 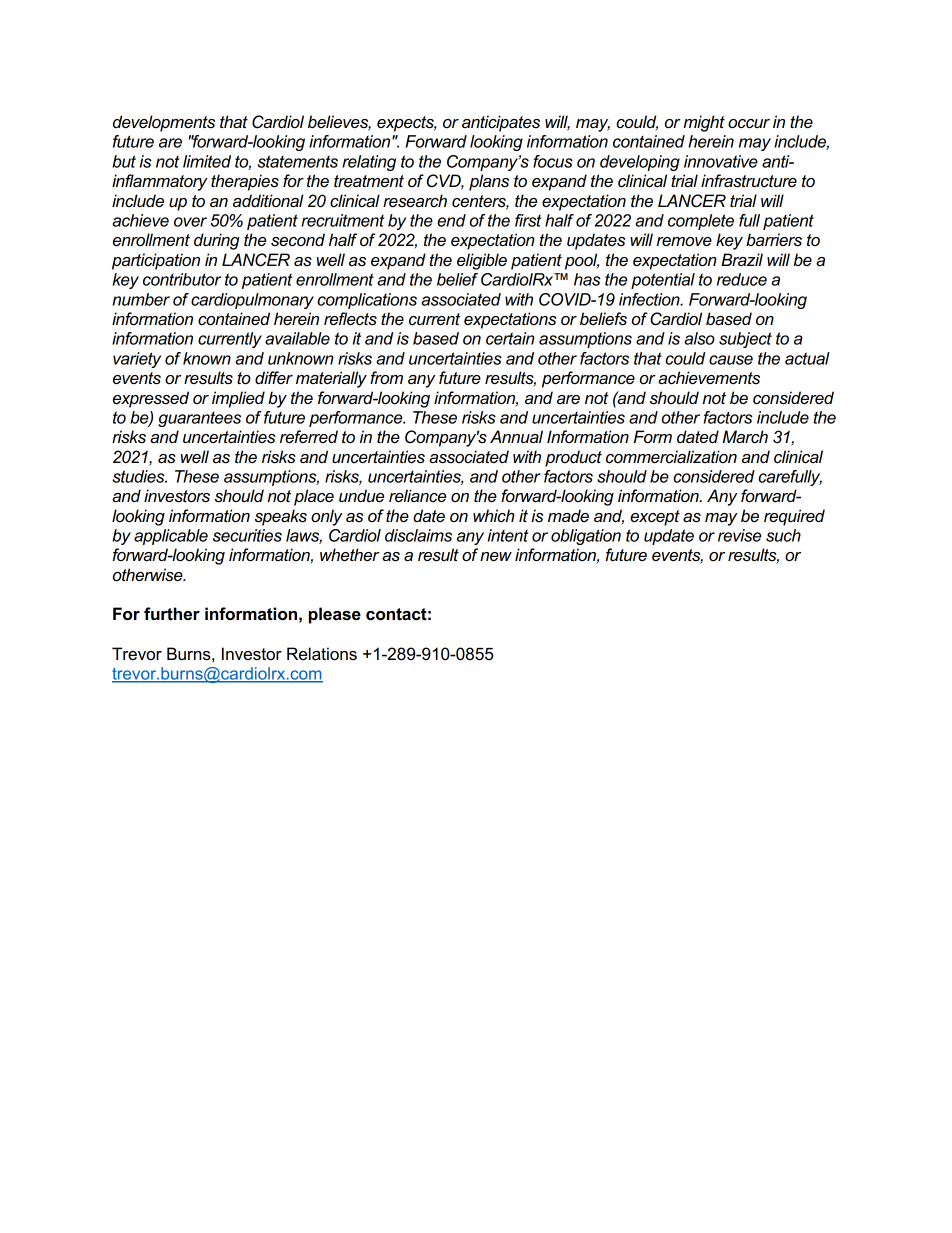 I want to click on focus, so click(x=553, y=161).
